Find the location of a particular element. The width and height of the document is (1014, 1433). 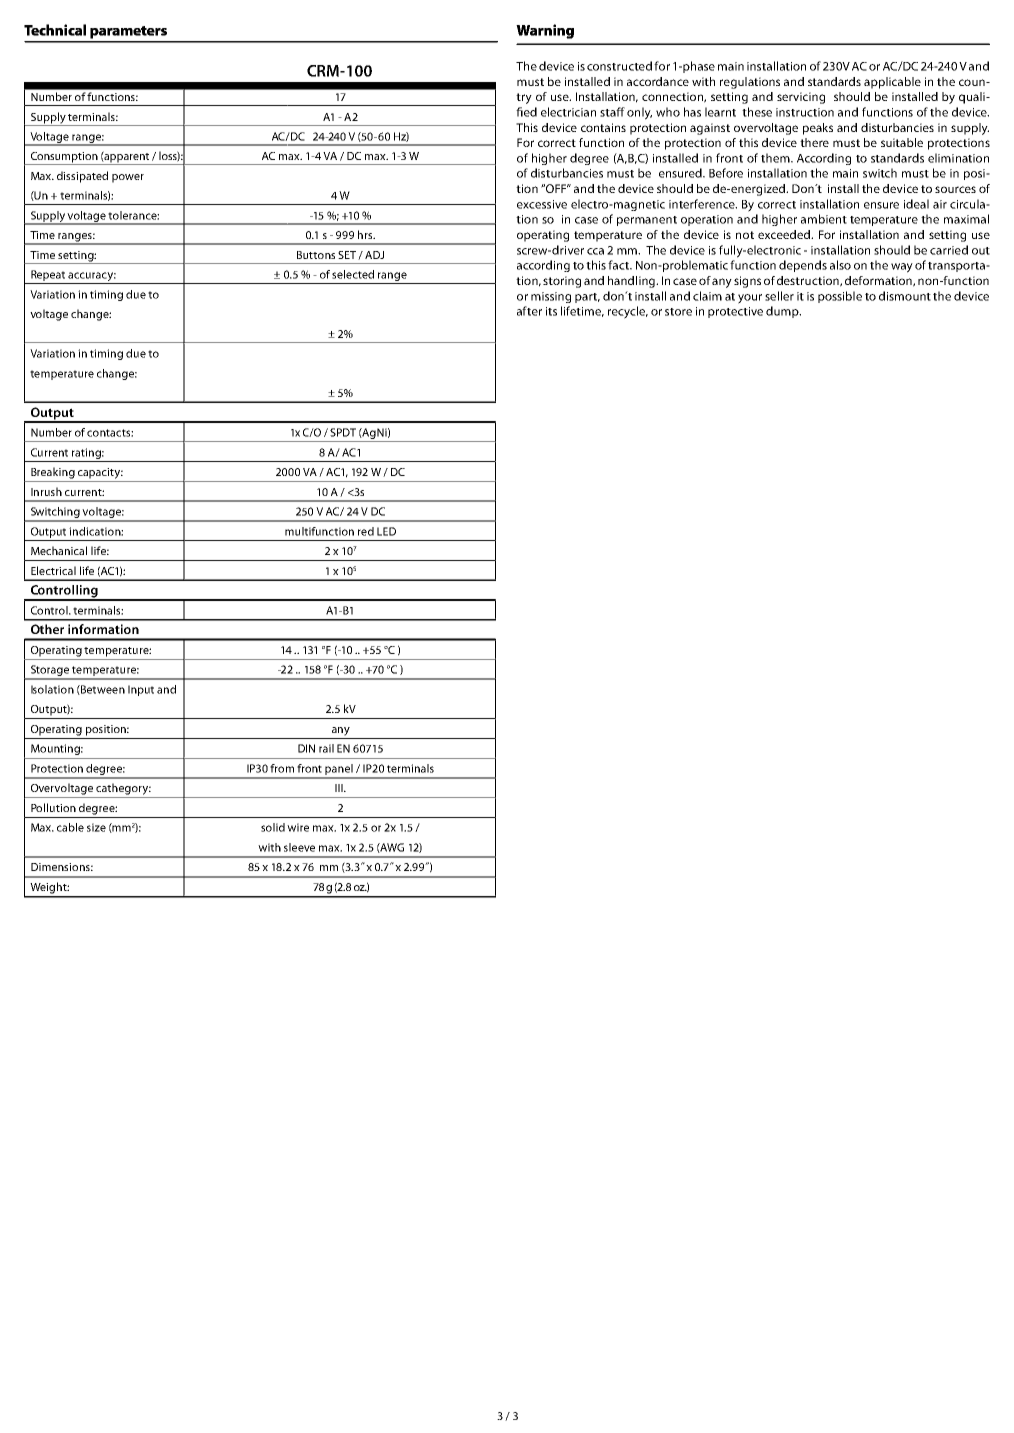

servicing is located at coordinates (801, 98).
